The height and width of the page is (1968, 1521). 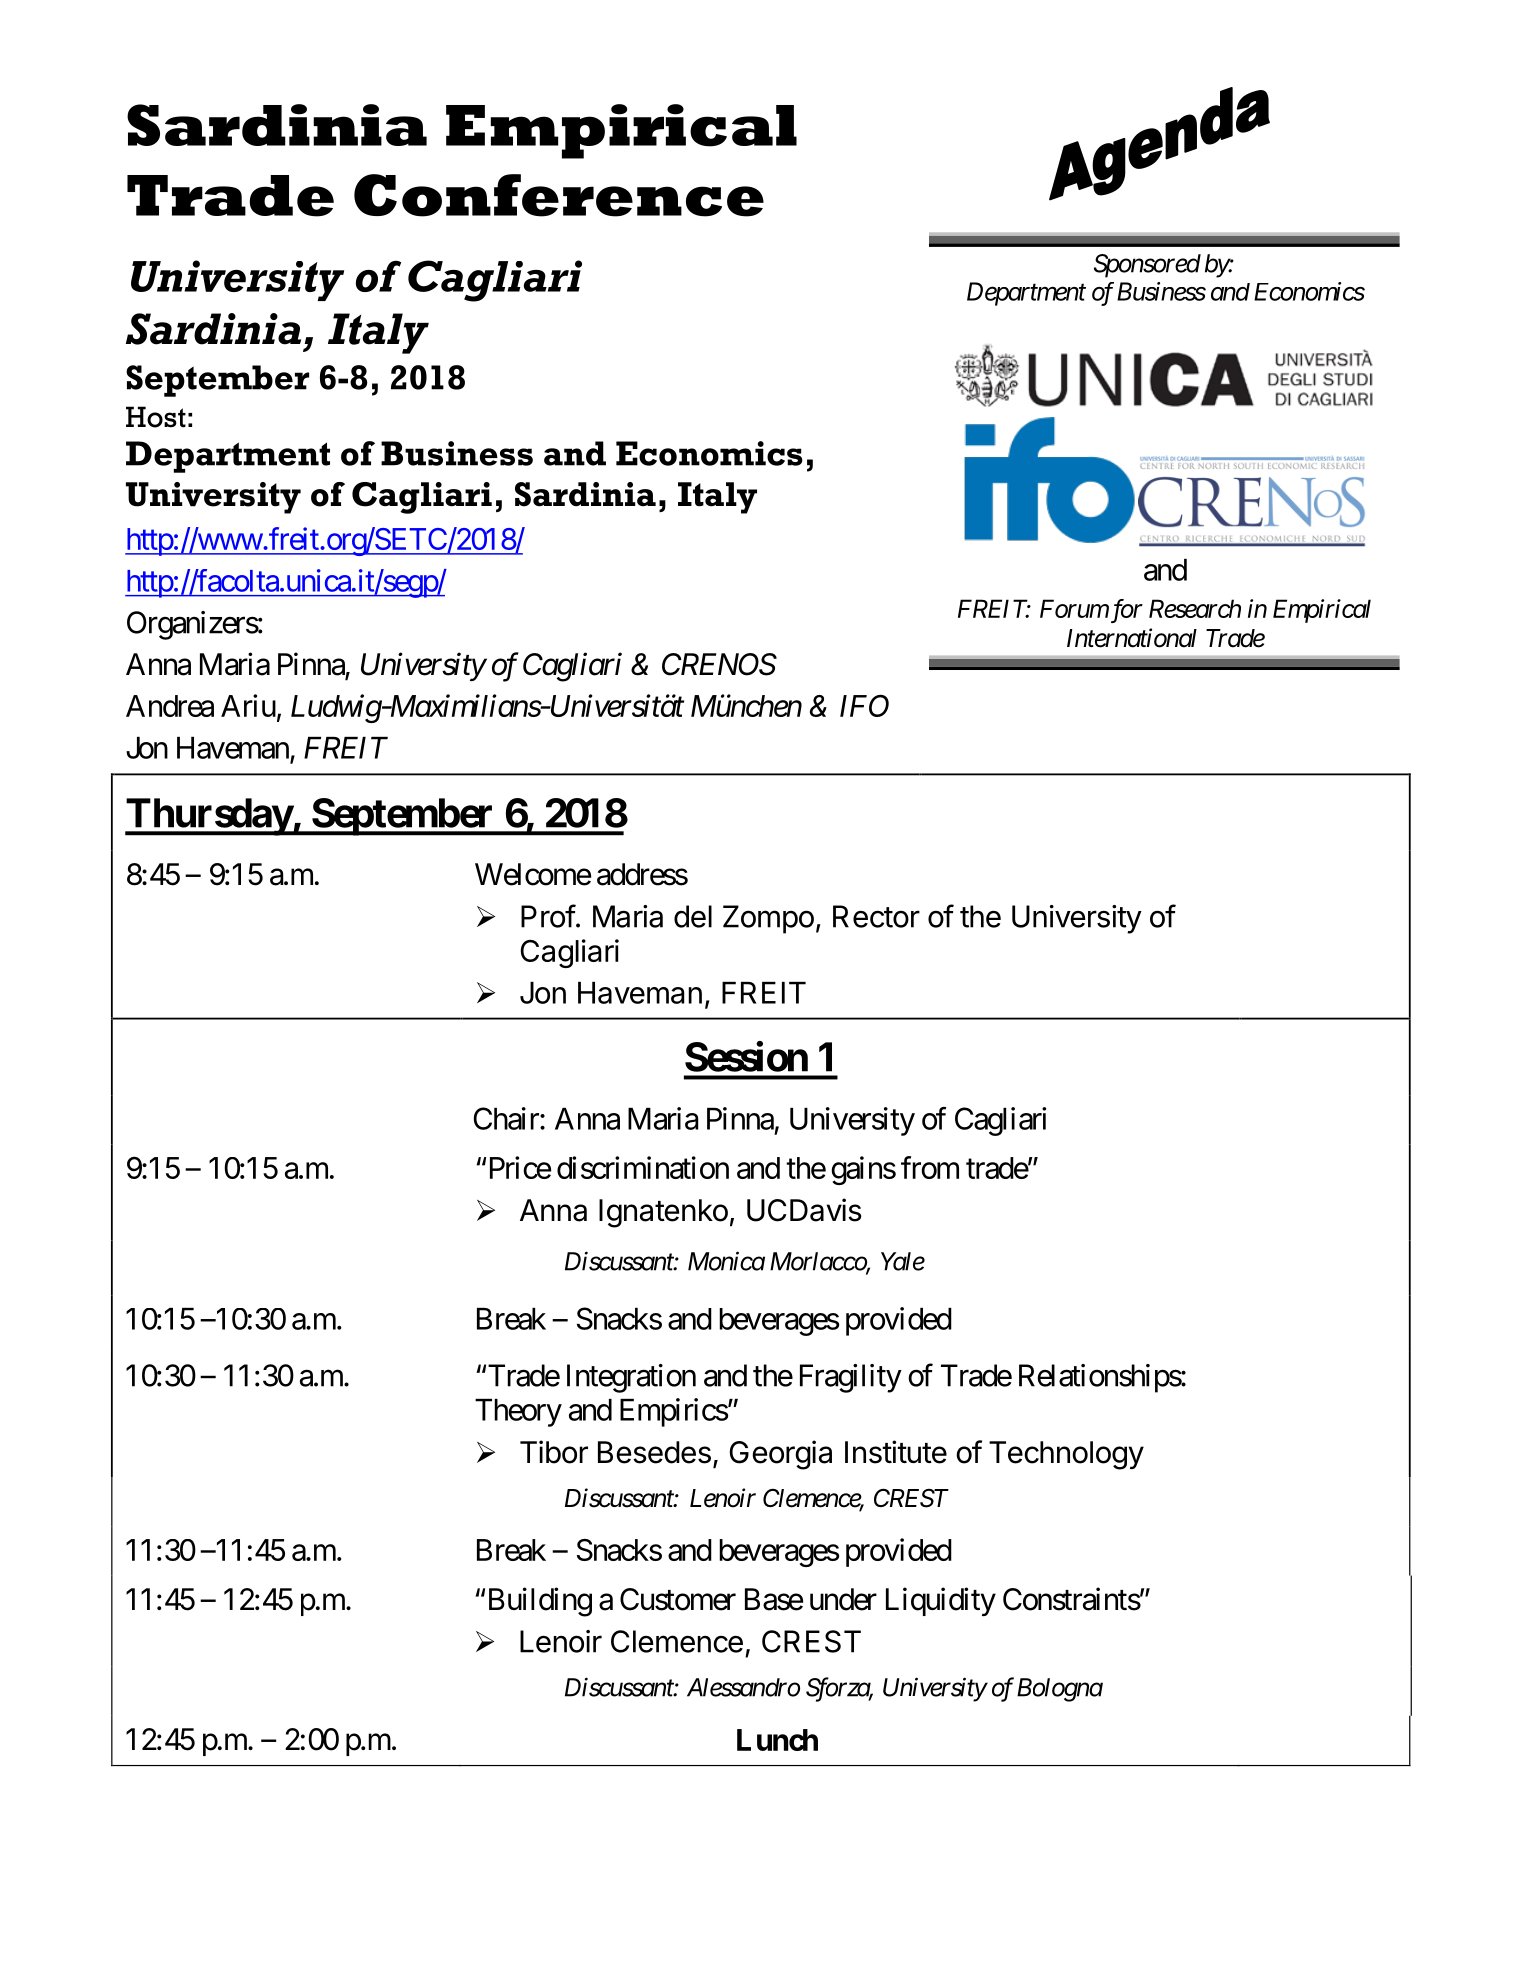 What do you see at coordinates (631, 1378) in the page?
I see `Integration` at bounding box center [631, 1378].
